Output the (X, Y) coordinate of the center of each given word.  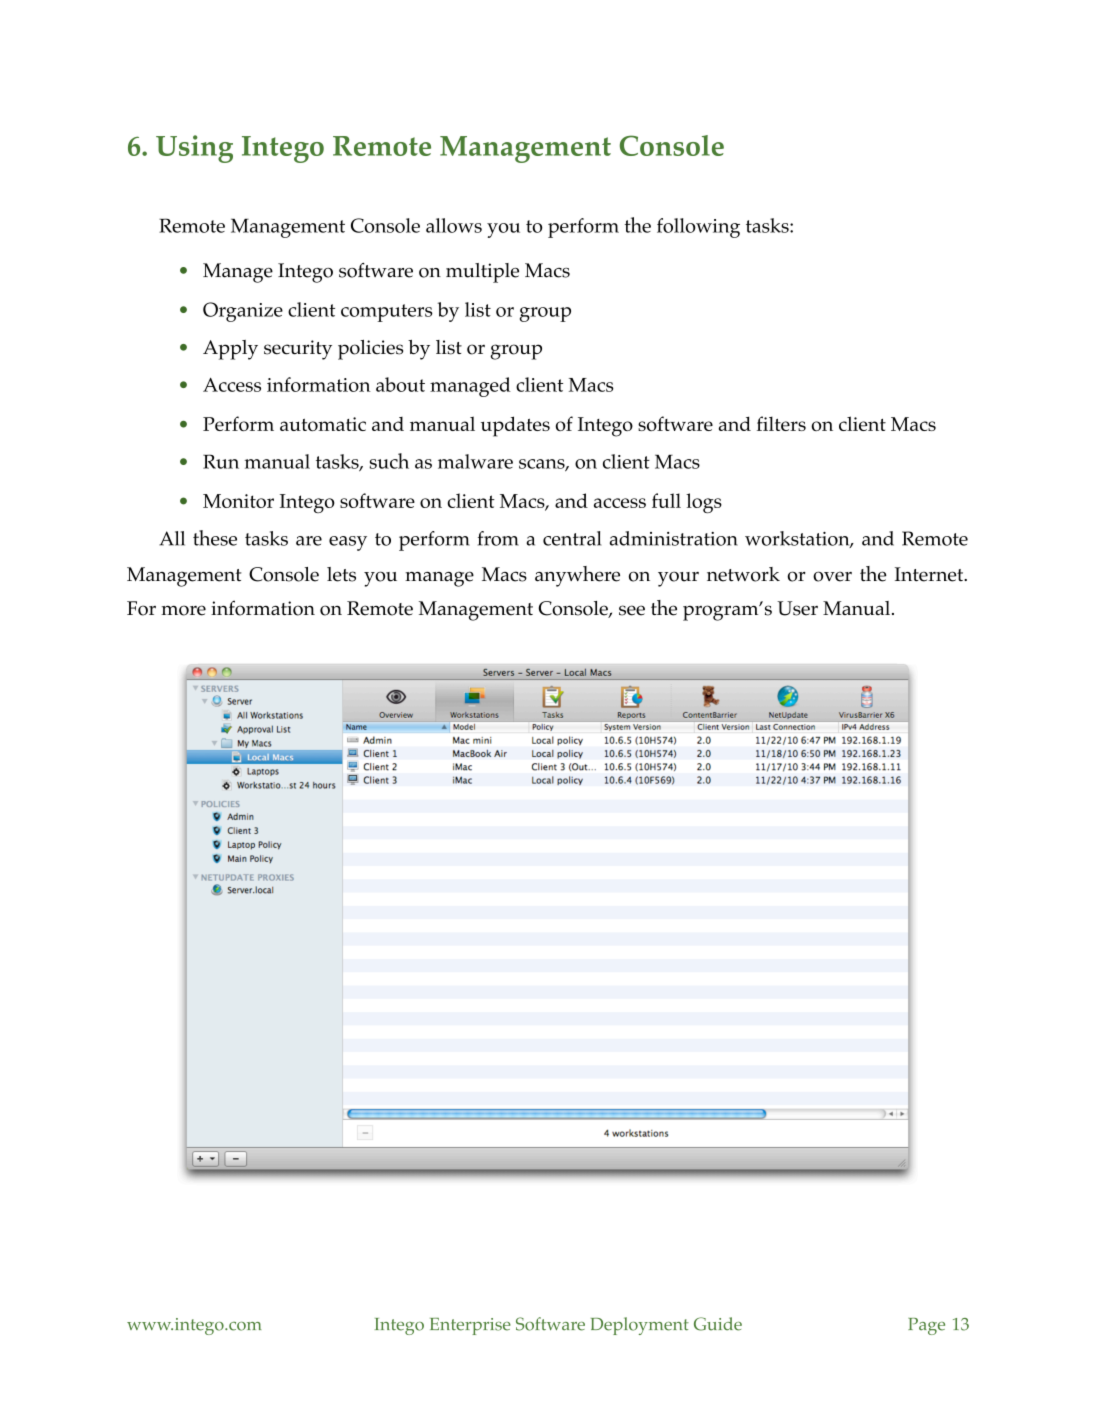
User (797, 608)
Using (194, 149)
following (698, 228)
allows (454, 225)
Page (926, 1326)
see (632, 610)
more (183, 610)
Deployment (640, 1326)
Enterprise (470, 1326)
